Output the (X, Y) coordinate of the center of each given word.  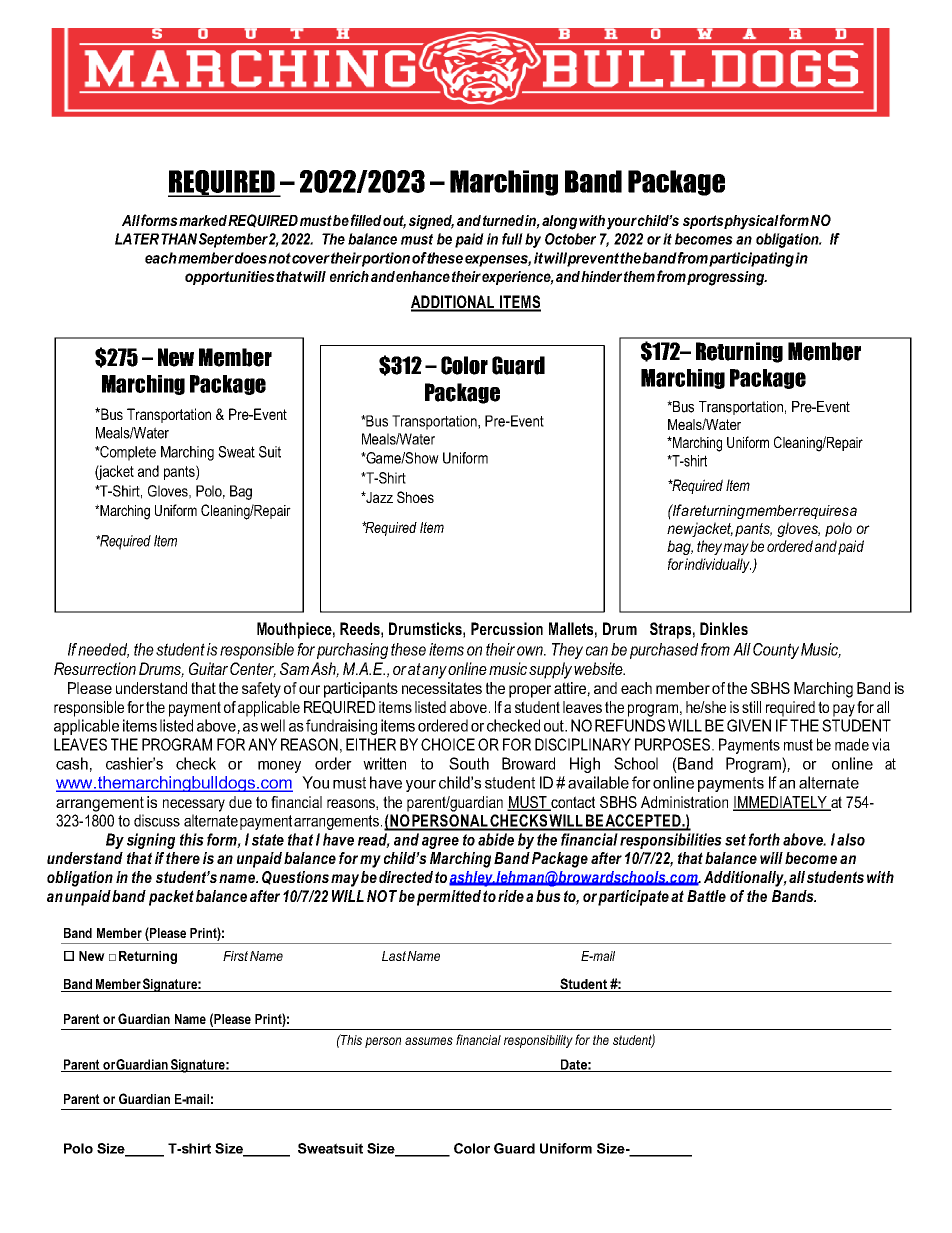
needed (103, 650)
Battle (706, 896)
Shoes (415, 497)
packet (171, 898)
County (776, 651)
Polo (78, 1148)
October (570, 239)
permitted (449, 898)
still (751, 707)
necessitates (442, 688)
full (512, 239)
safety (261, 690)
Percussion (507, 628)
